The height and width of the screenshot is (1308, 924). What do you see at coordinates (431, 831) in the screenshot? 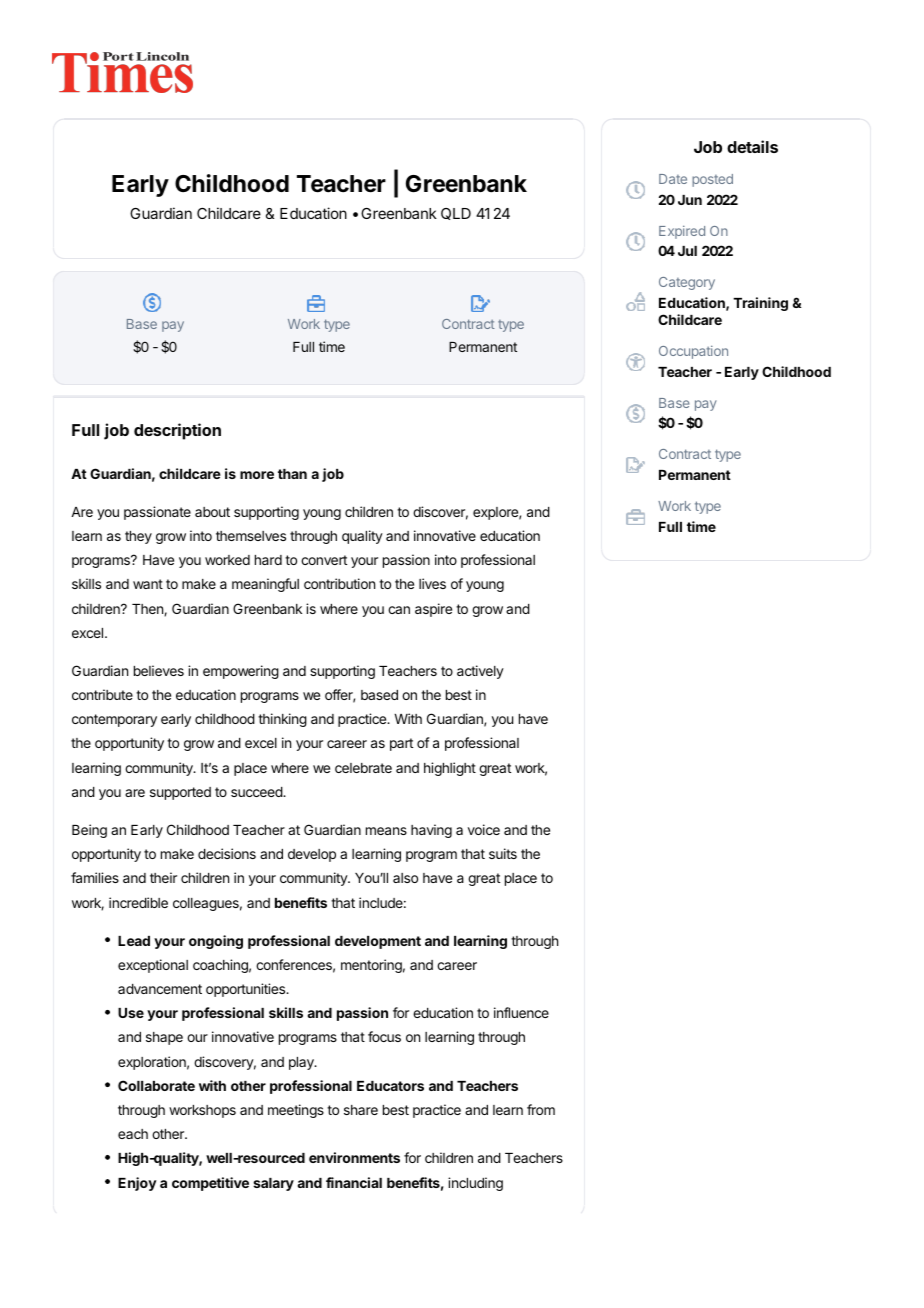
I see `having` at bounding box center [431, 831].
